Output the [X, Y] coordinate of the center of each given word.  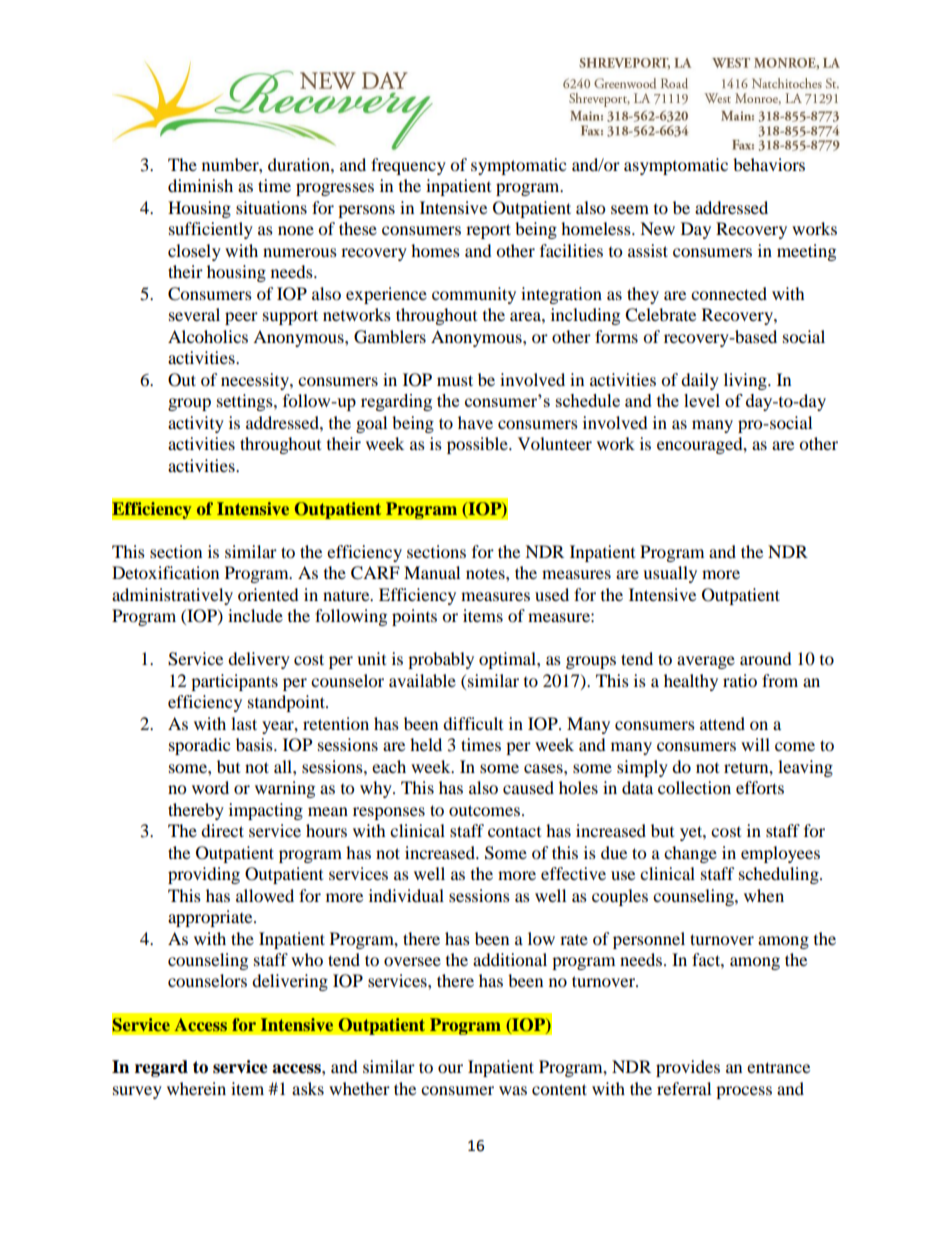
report [488, 231]
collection [694, 787]
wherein [196, 1088]
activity [196, 424]
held [426, 744]
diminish [200, 185]
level [702, 400]
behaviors [769, 164]
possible [478, 445]
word [210, 787]
